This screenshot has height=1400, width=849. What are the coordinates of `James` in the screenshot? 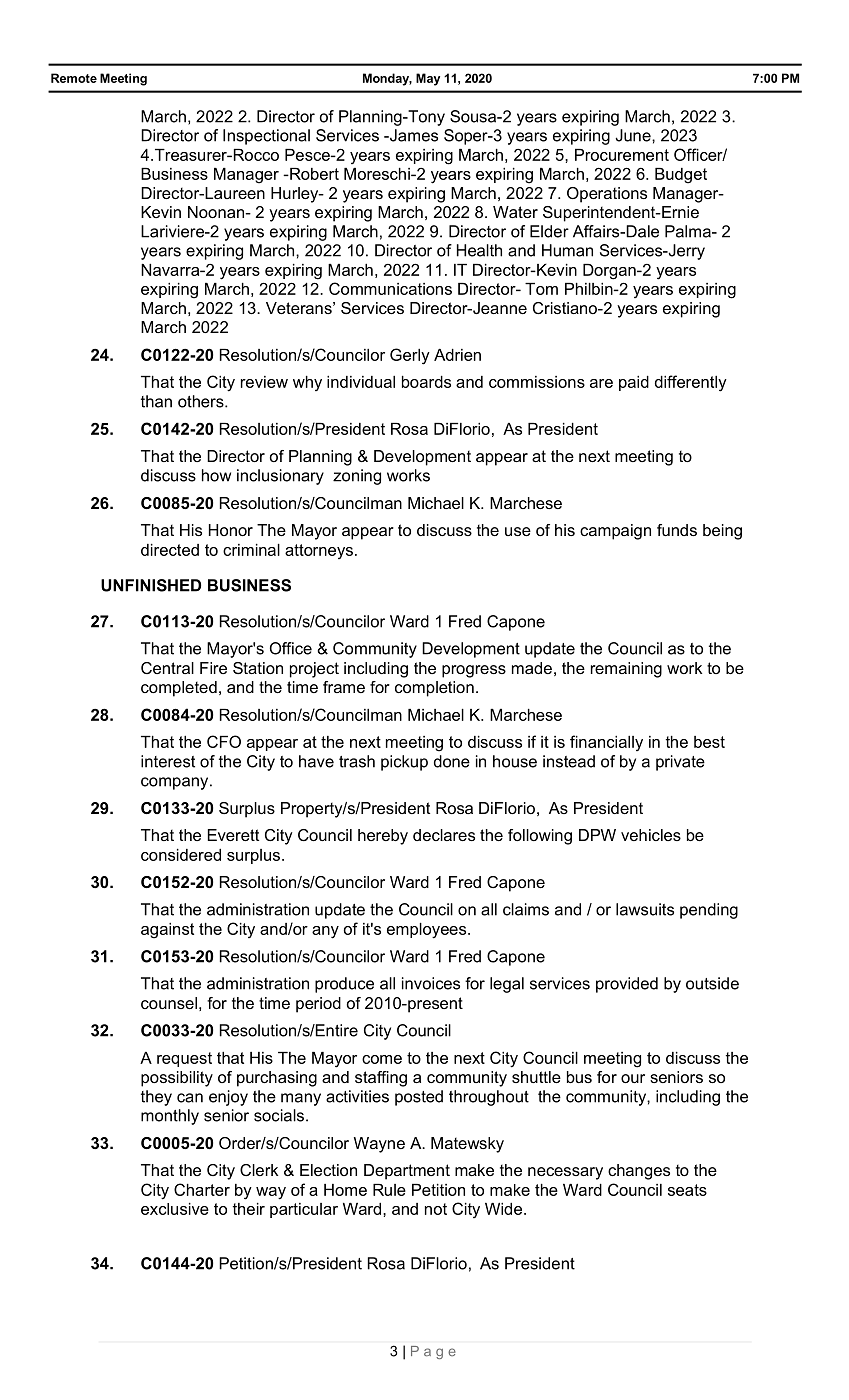 It's located at (413, 135).
